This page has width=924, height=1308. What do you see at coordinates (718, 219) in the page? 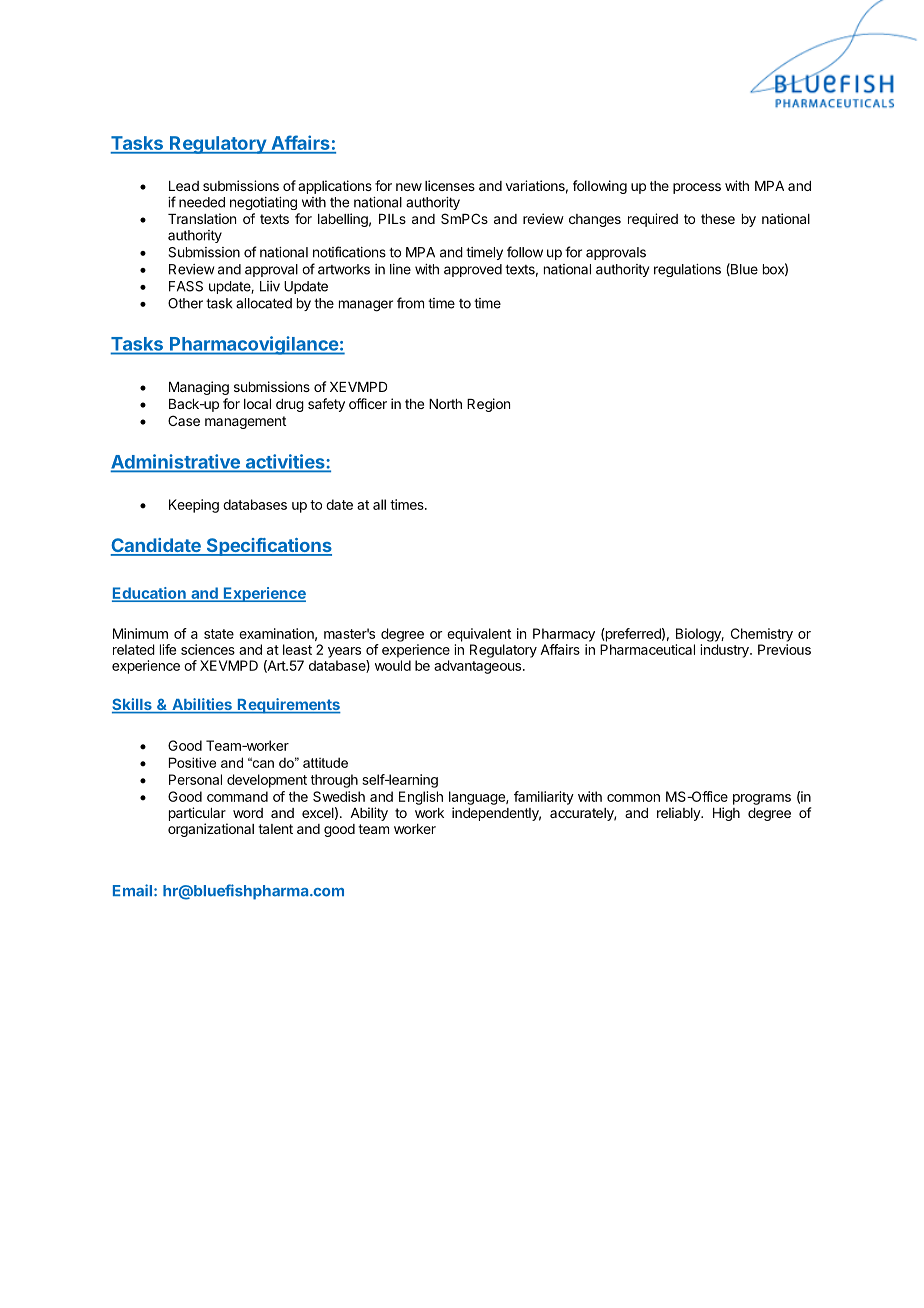
I see `these` at bounding box center [718, 219].
